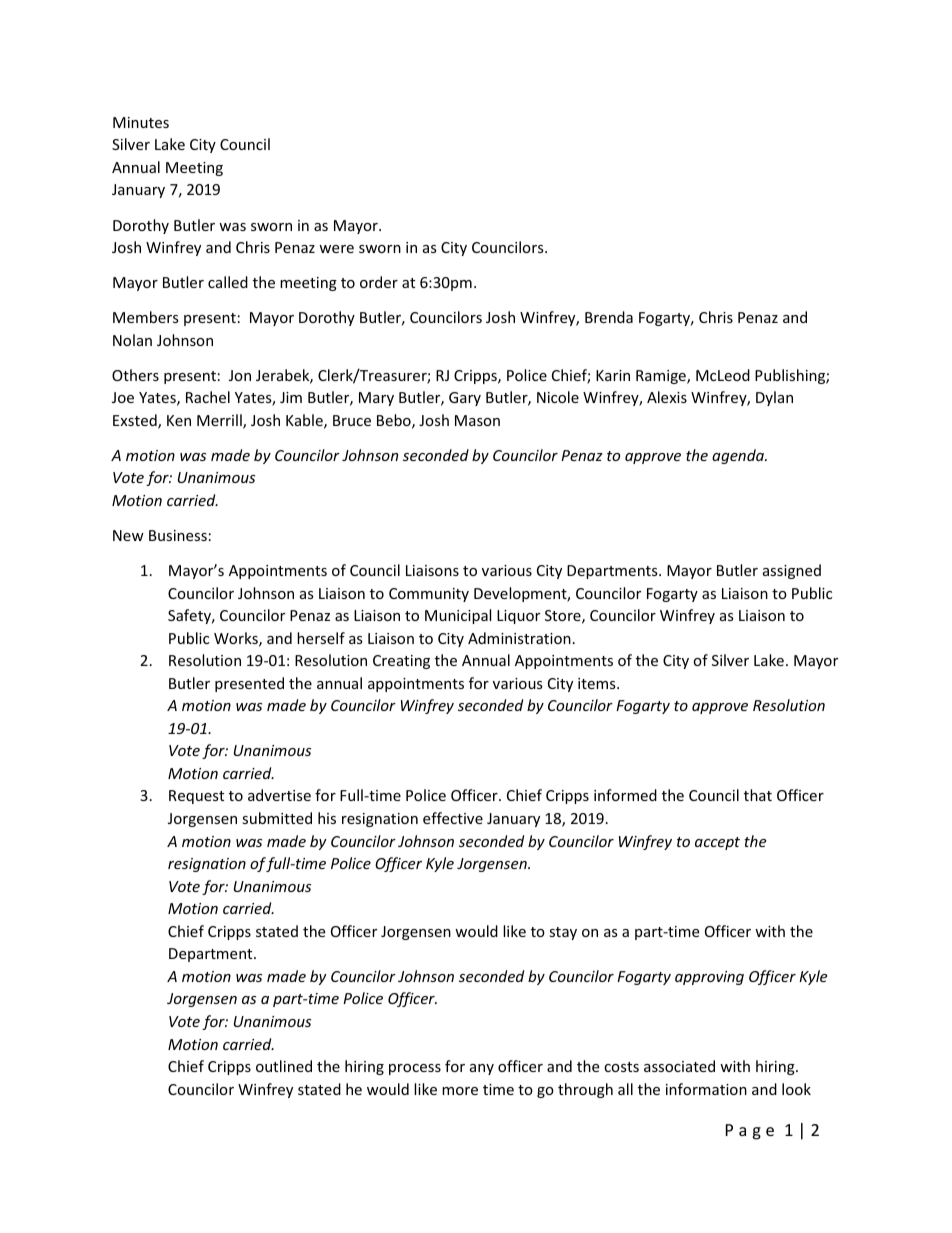  Describe the element at coordinates (284, 1066) in the screenshot. I see `outlined` at that location.
